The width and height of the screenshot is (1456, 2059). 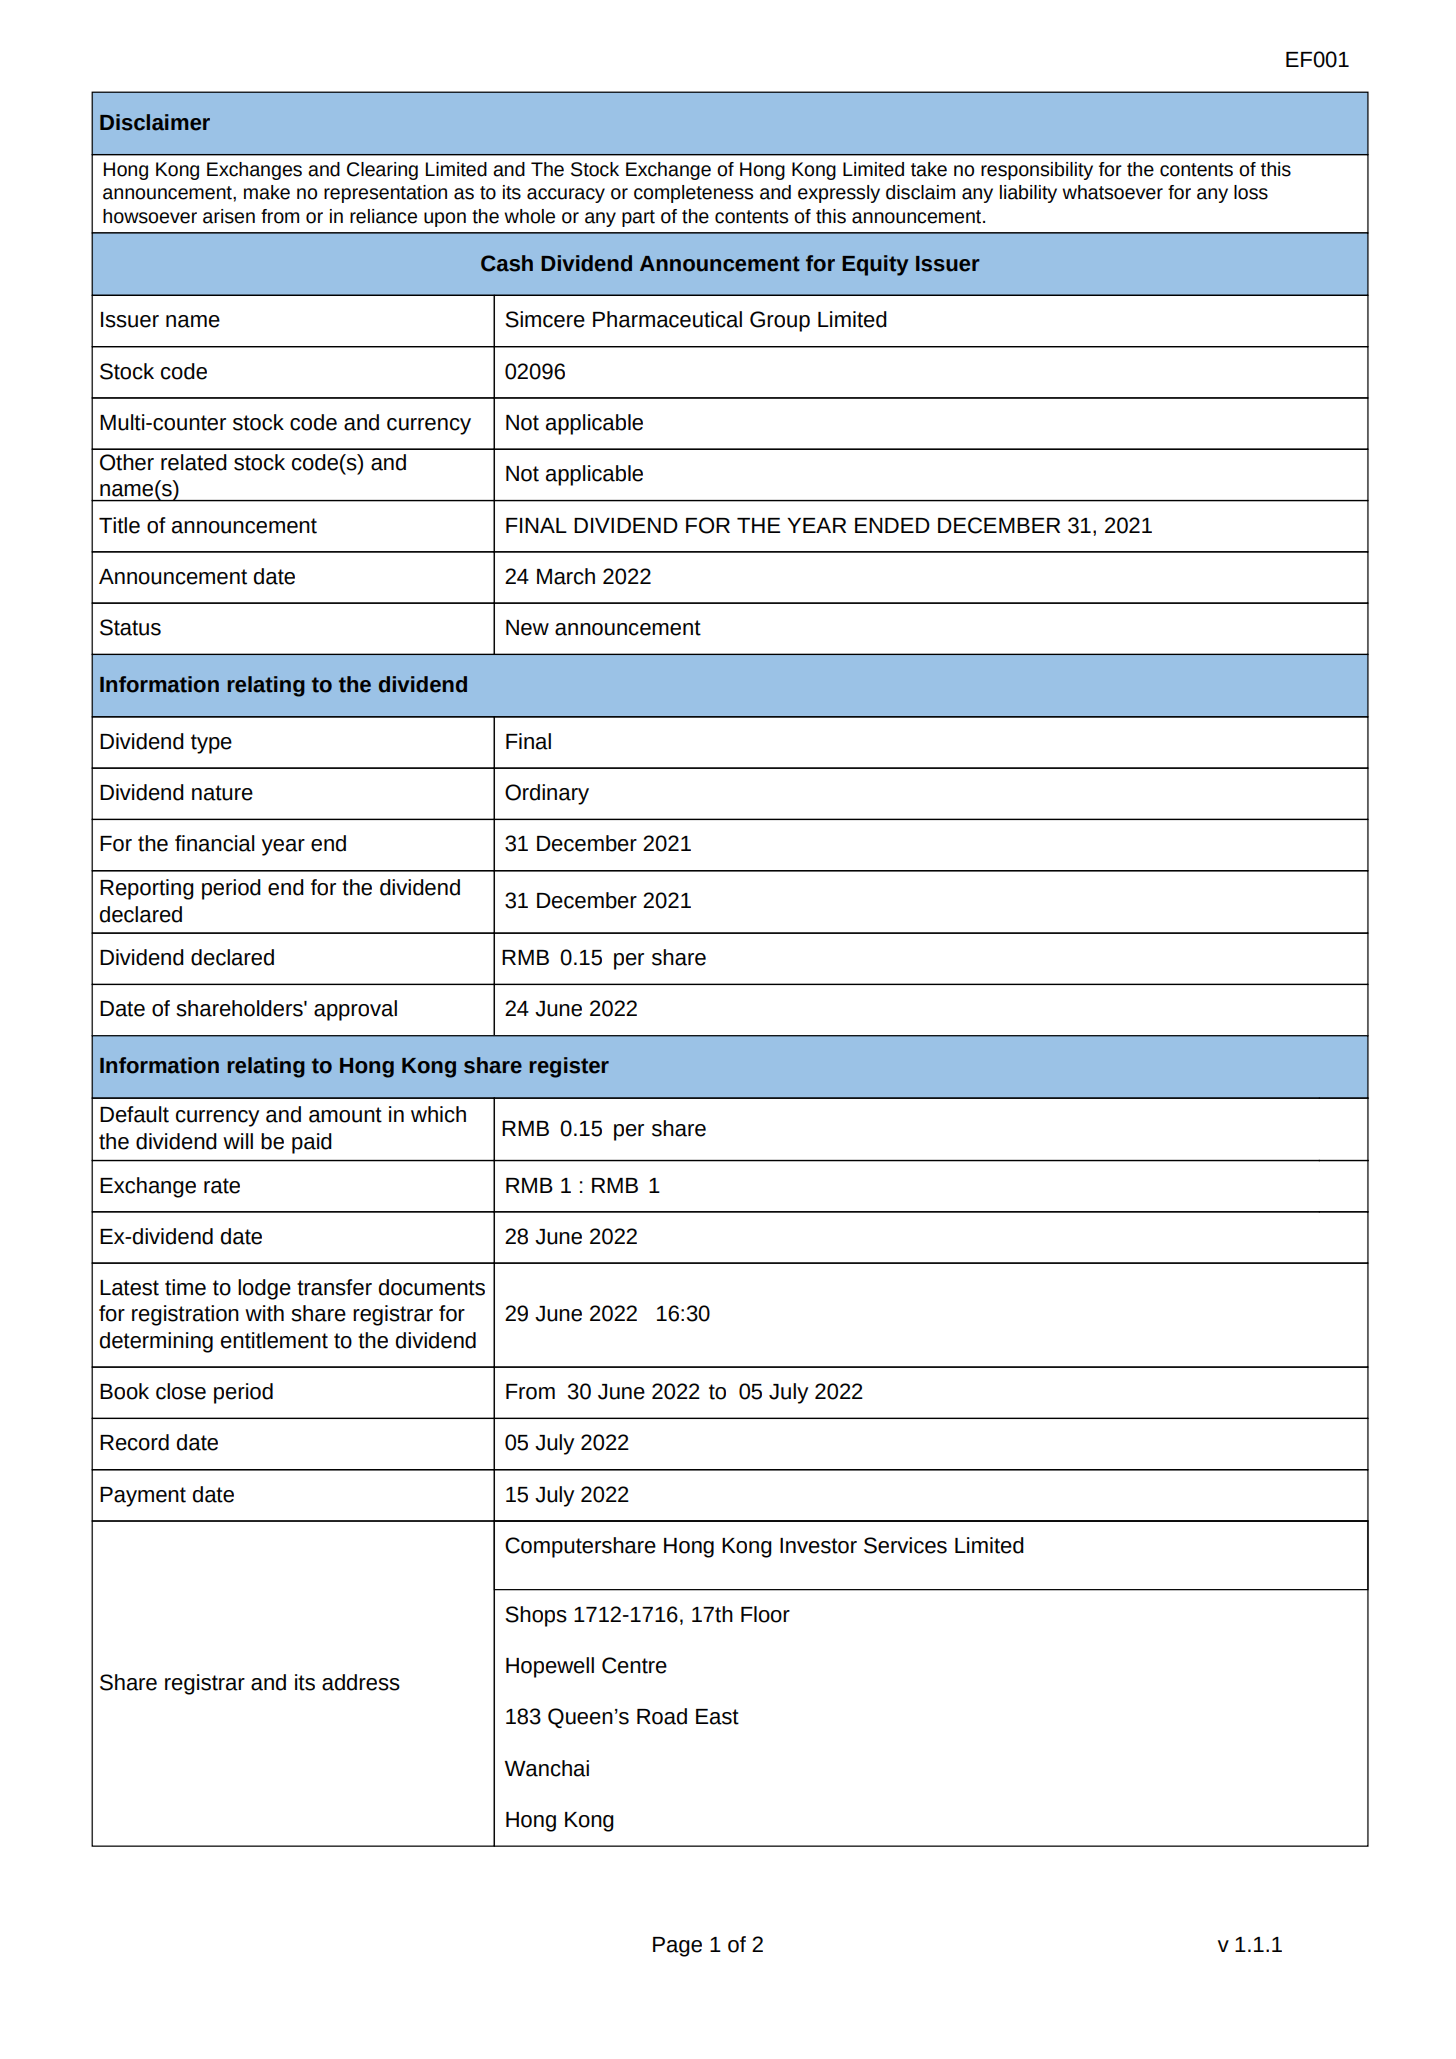 What do you see at coordinates (1112, 192) in the screenshot?
I see `whatsoever` at bounding box center [1112, 192].
